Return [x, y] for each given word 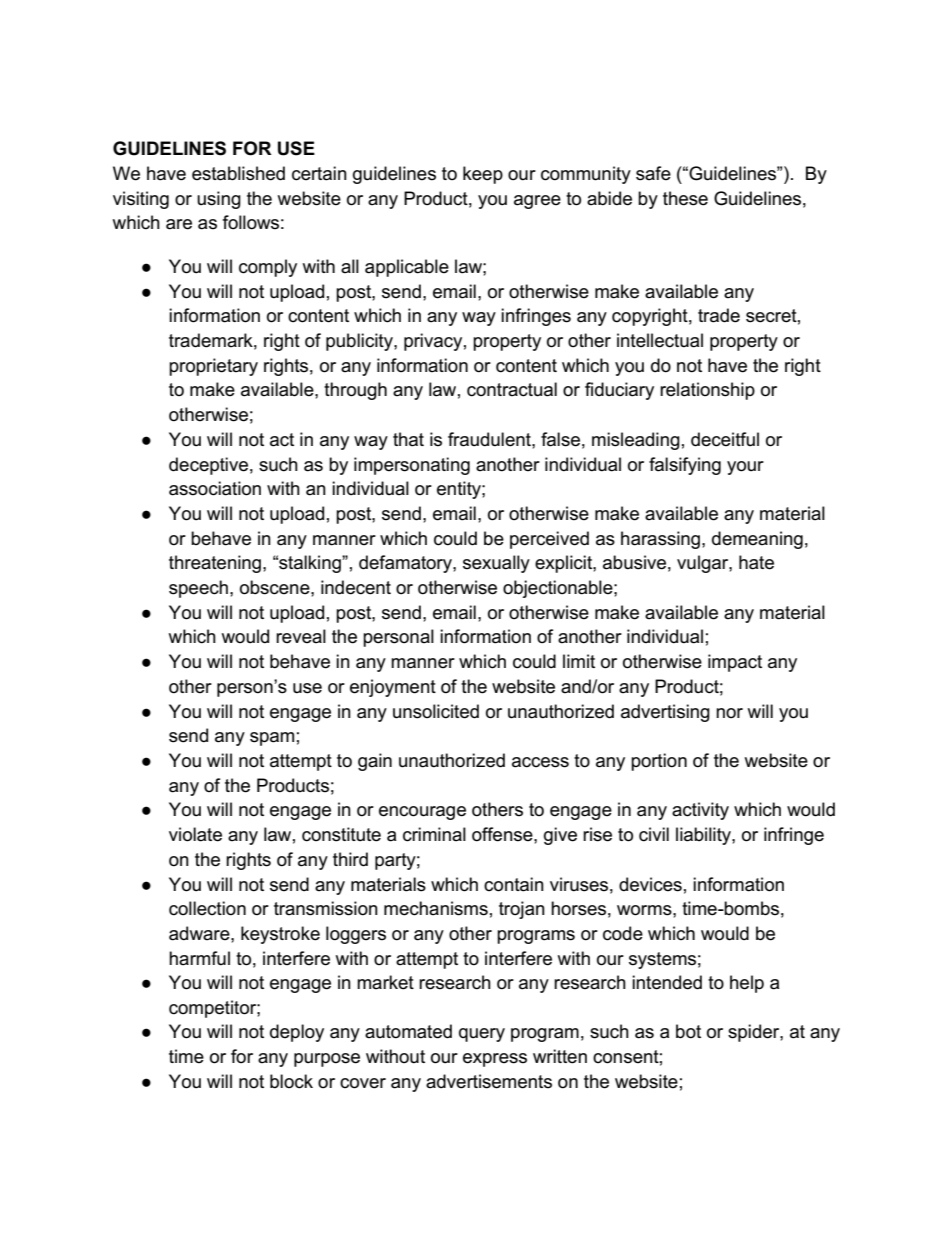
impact [735, 663]
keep [483, 175]
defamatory [406, 564]
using [219, 200]
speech [198, 589]
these [685, 198]
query [482, 1035]
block [291, 1081]
